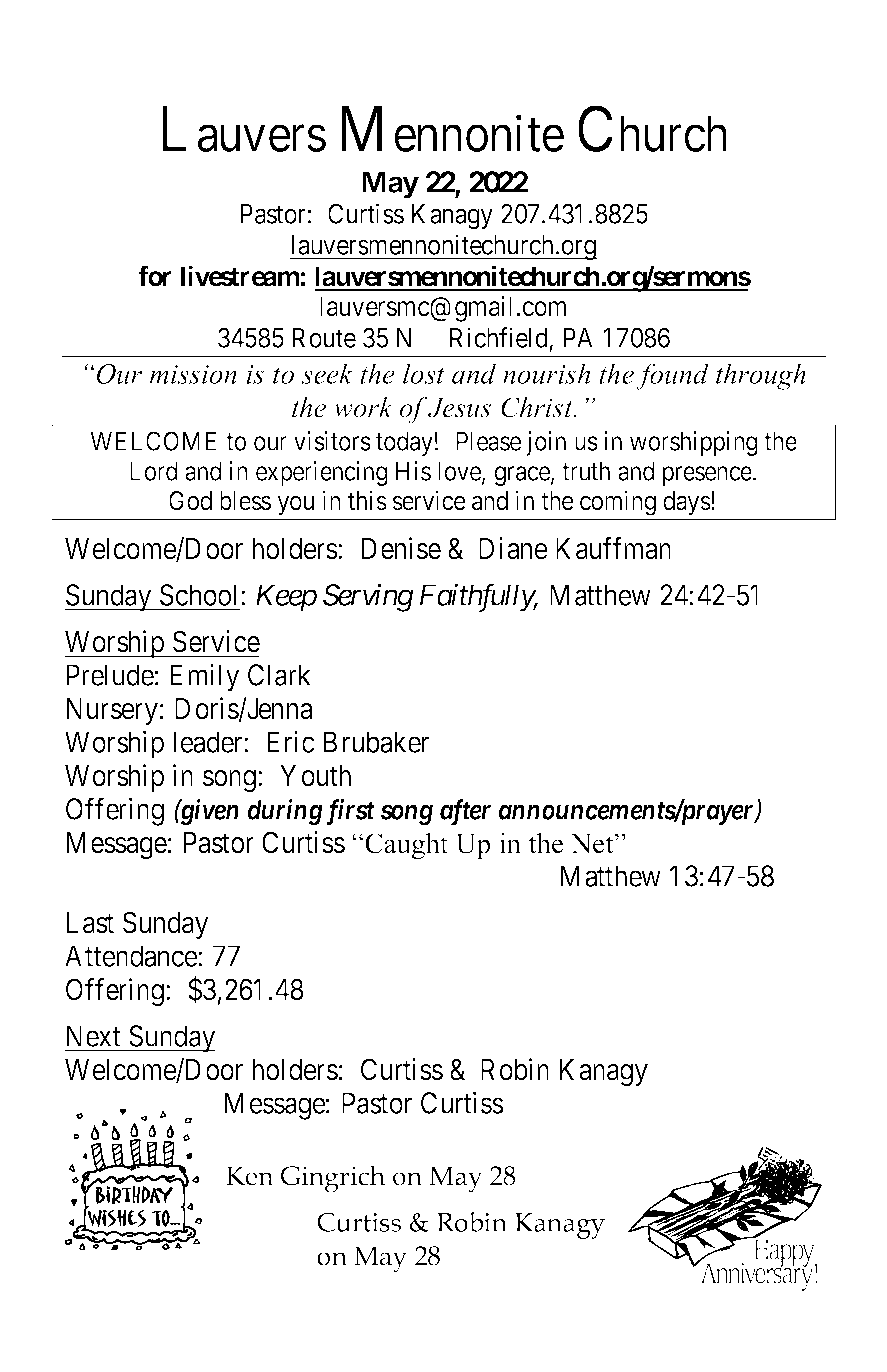 The image size is (887, 1372). I want to click on Ken, so click(250, 1176).
